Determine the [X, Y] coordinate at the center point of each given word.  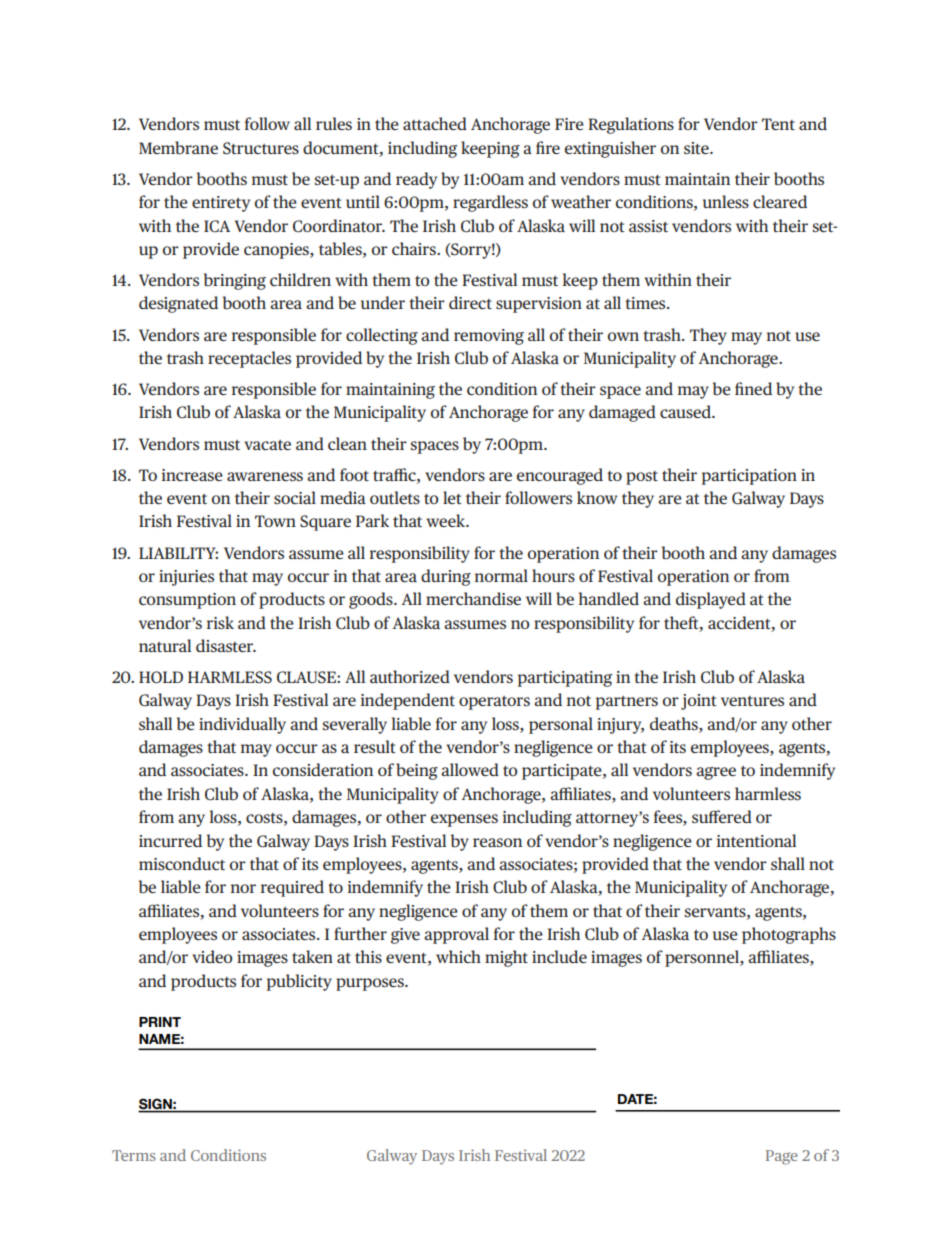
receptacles [249, 359]
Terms [134, 1155]
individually [242, 725]
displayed [711, 600]
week [447, 520]
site [697, 148]
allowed [470, 769]
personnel [703, 958]
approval [456, 935]
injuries [186, 578]
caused [686, 411]
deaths [675, 723]
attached [435, 123]
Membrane [178, 147]
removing [489, 337]
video [212, 956]
